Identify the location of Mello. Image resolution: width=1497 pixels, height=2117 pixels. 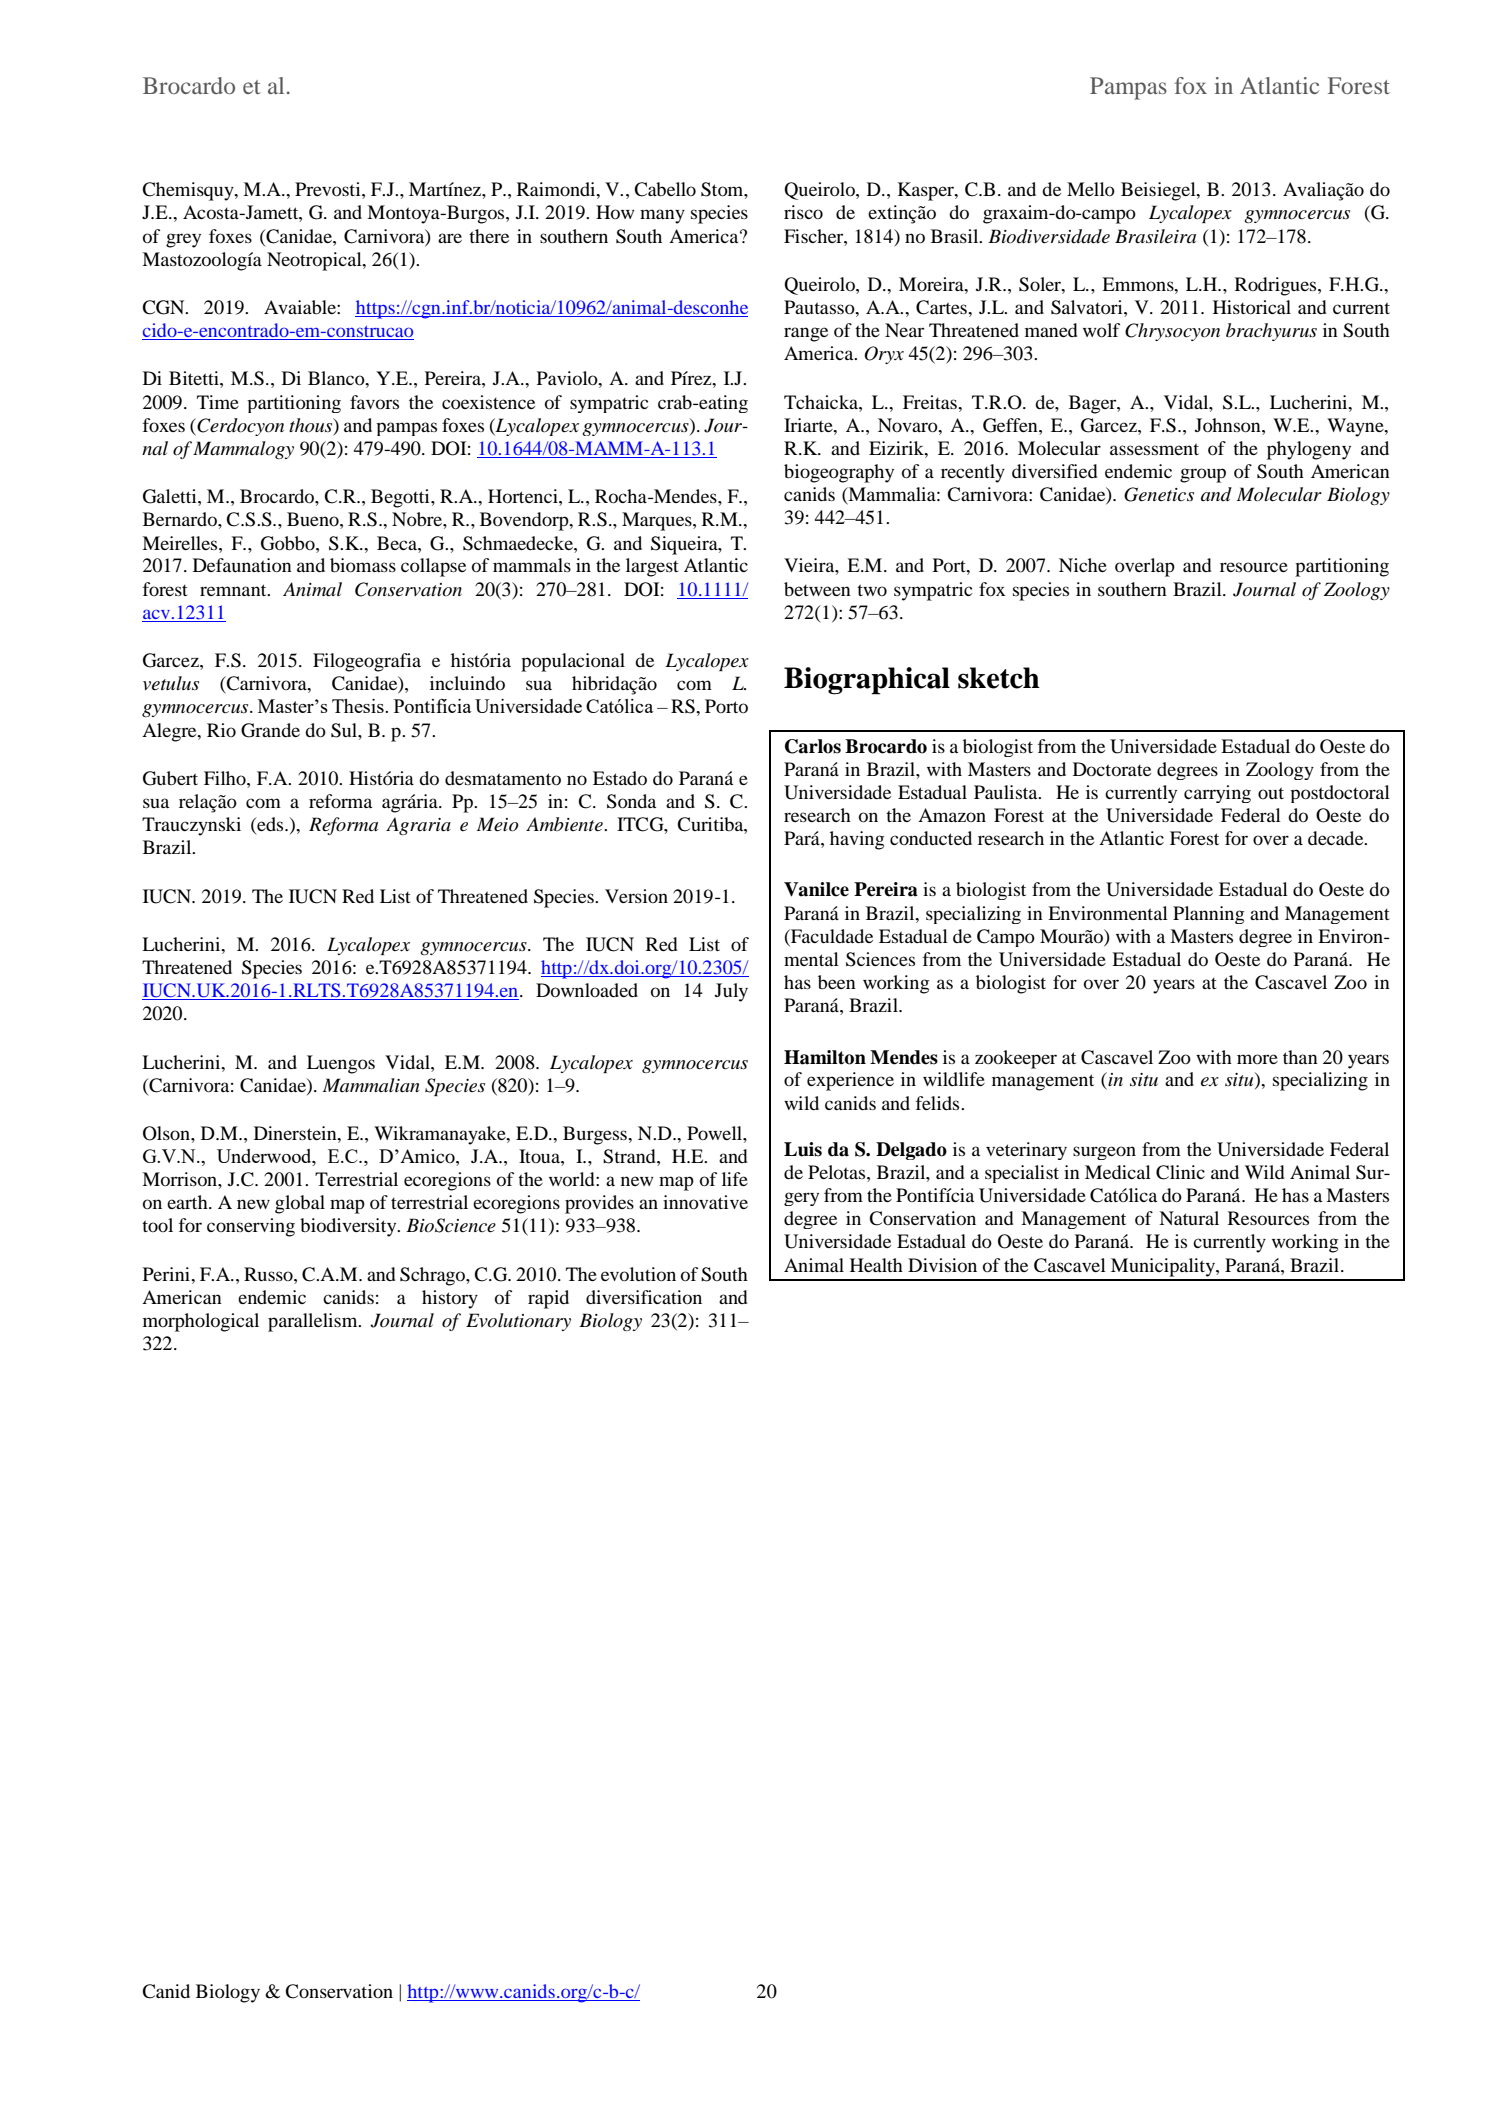
(1091, 189).
